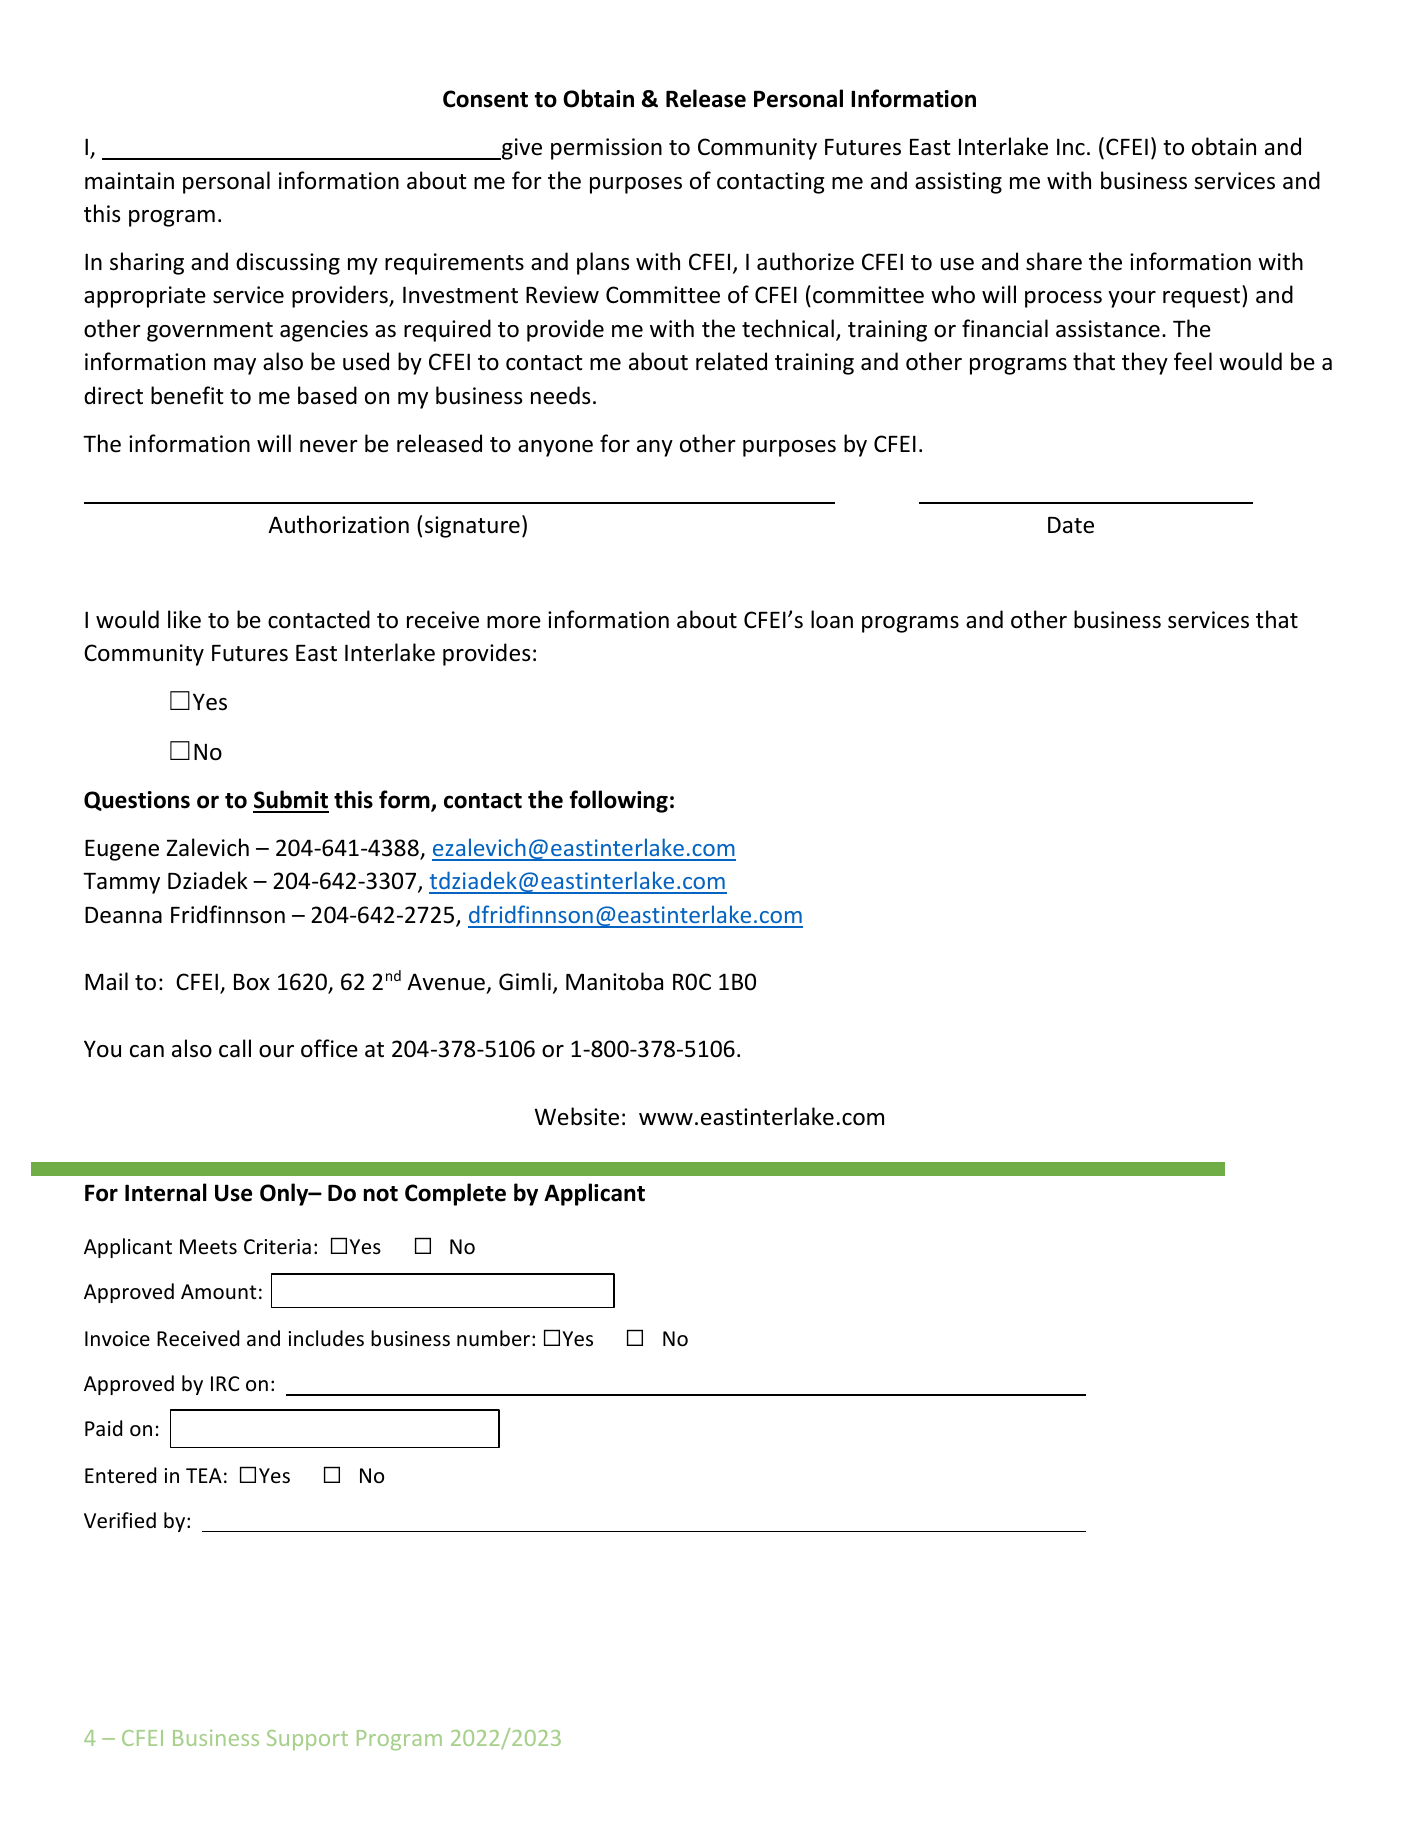 Image resolution: width=1420 pixels, height=1837 pixels. What do you see at coordinates (606, 149) in the screenshot?
I see `permission` at bounding box center [606, 149].
